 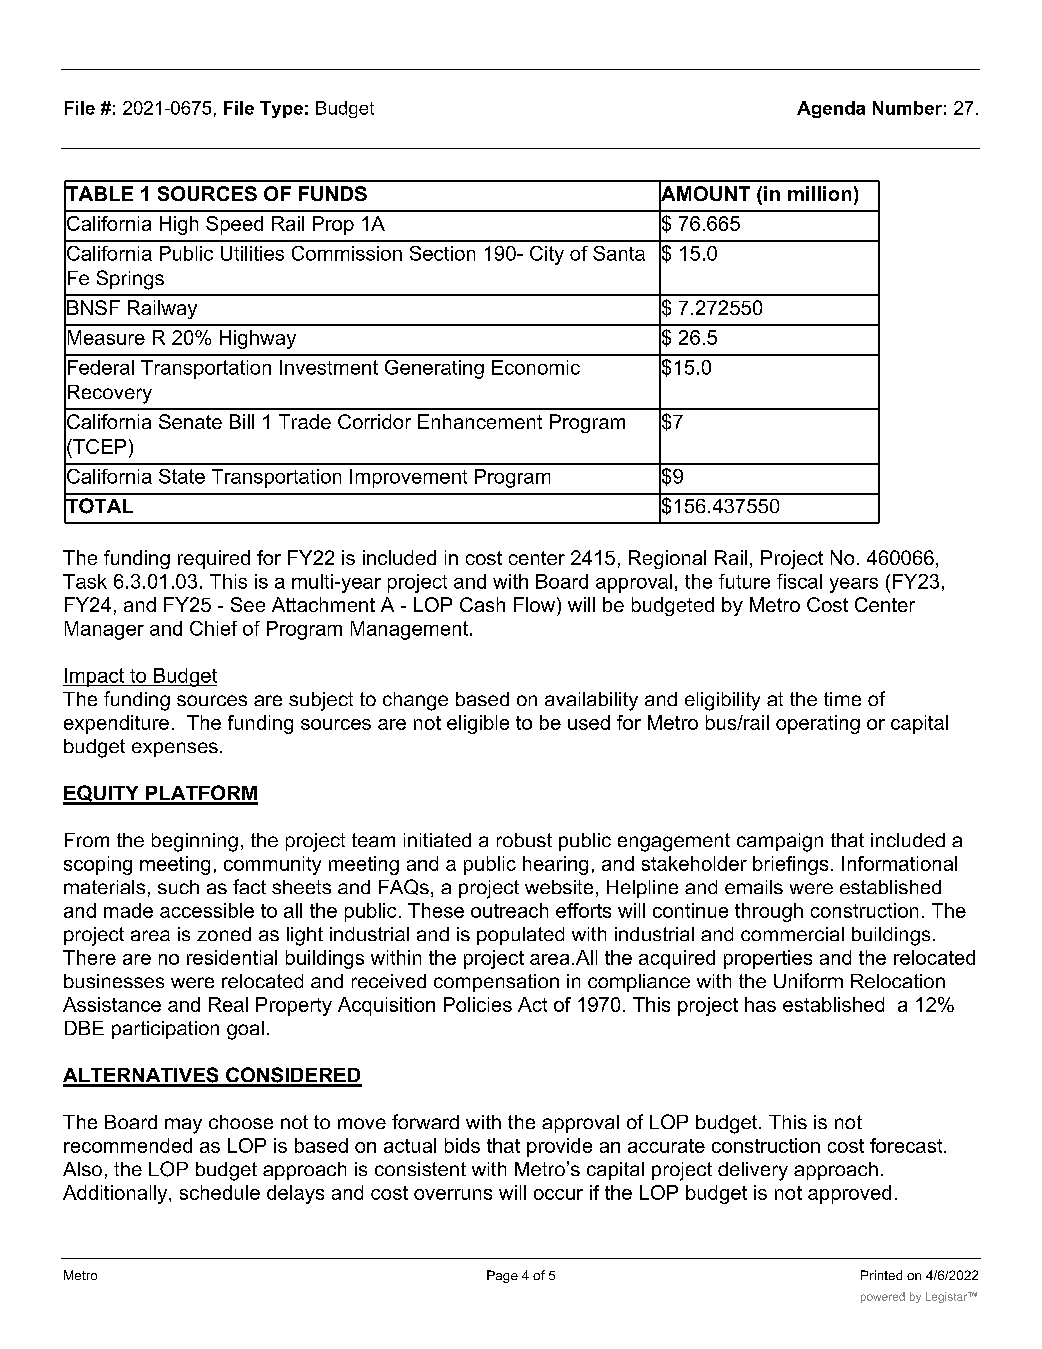 What do you see at coordinates (116, 724) in the document?
I see `expenditure` at bounding box center [116, 724].
